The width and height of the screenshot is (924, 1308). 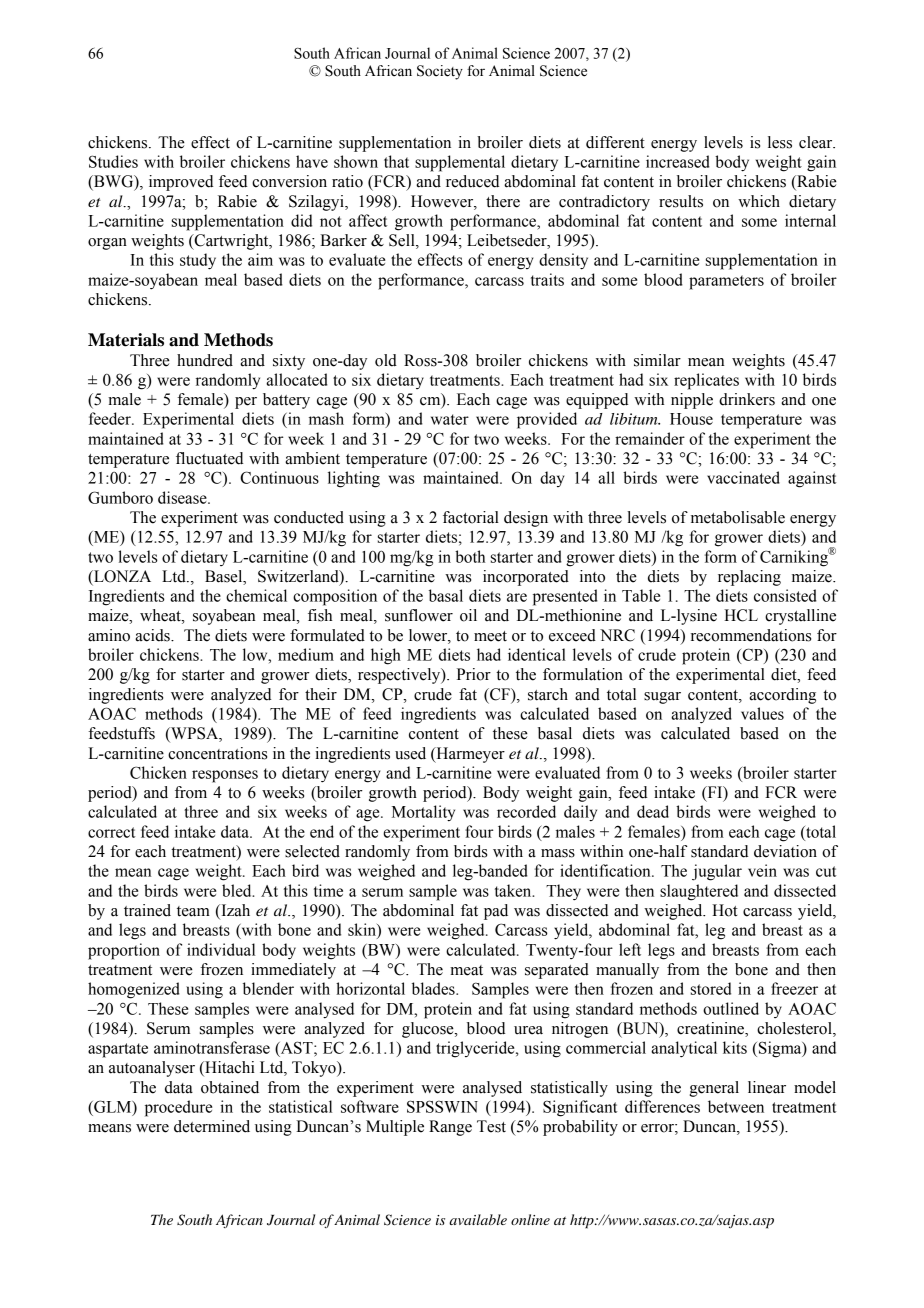 What do you see at coordinates (478, 1219) in the screenshot?
I see `available` at bounding box center [478, 1219].
